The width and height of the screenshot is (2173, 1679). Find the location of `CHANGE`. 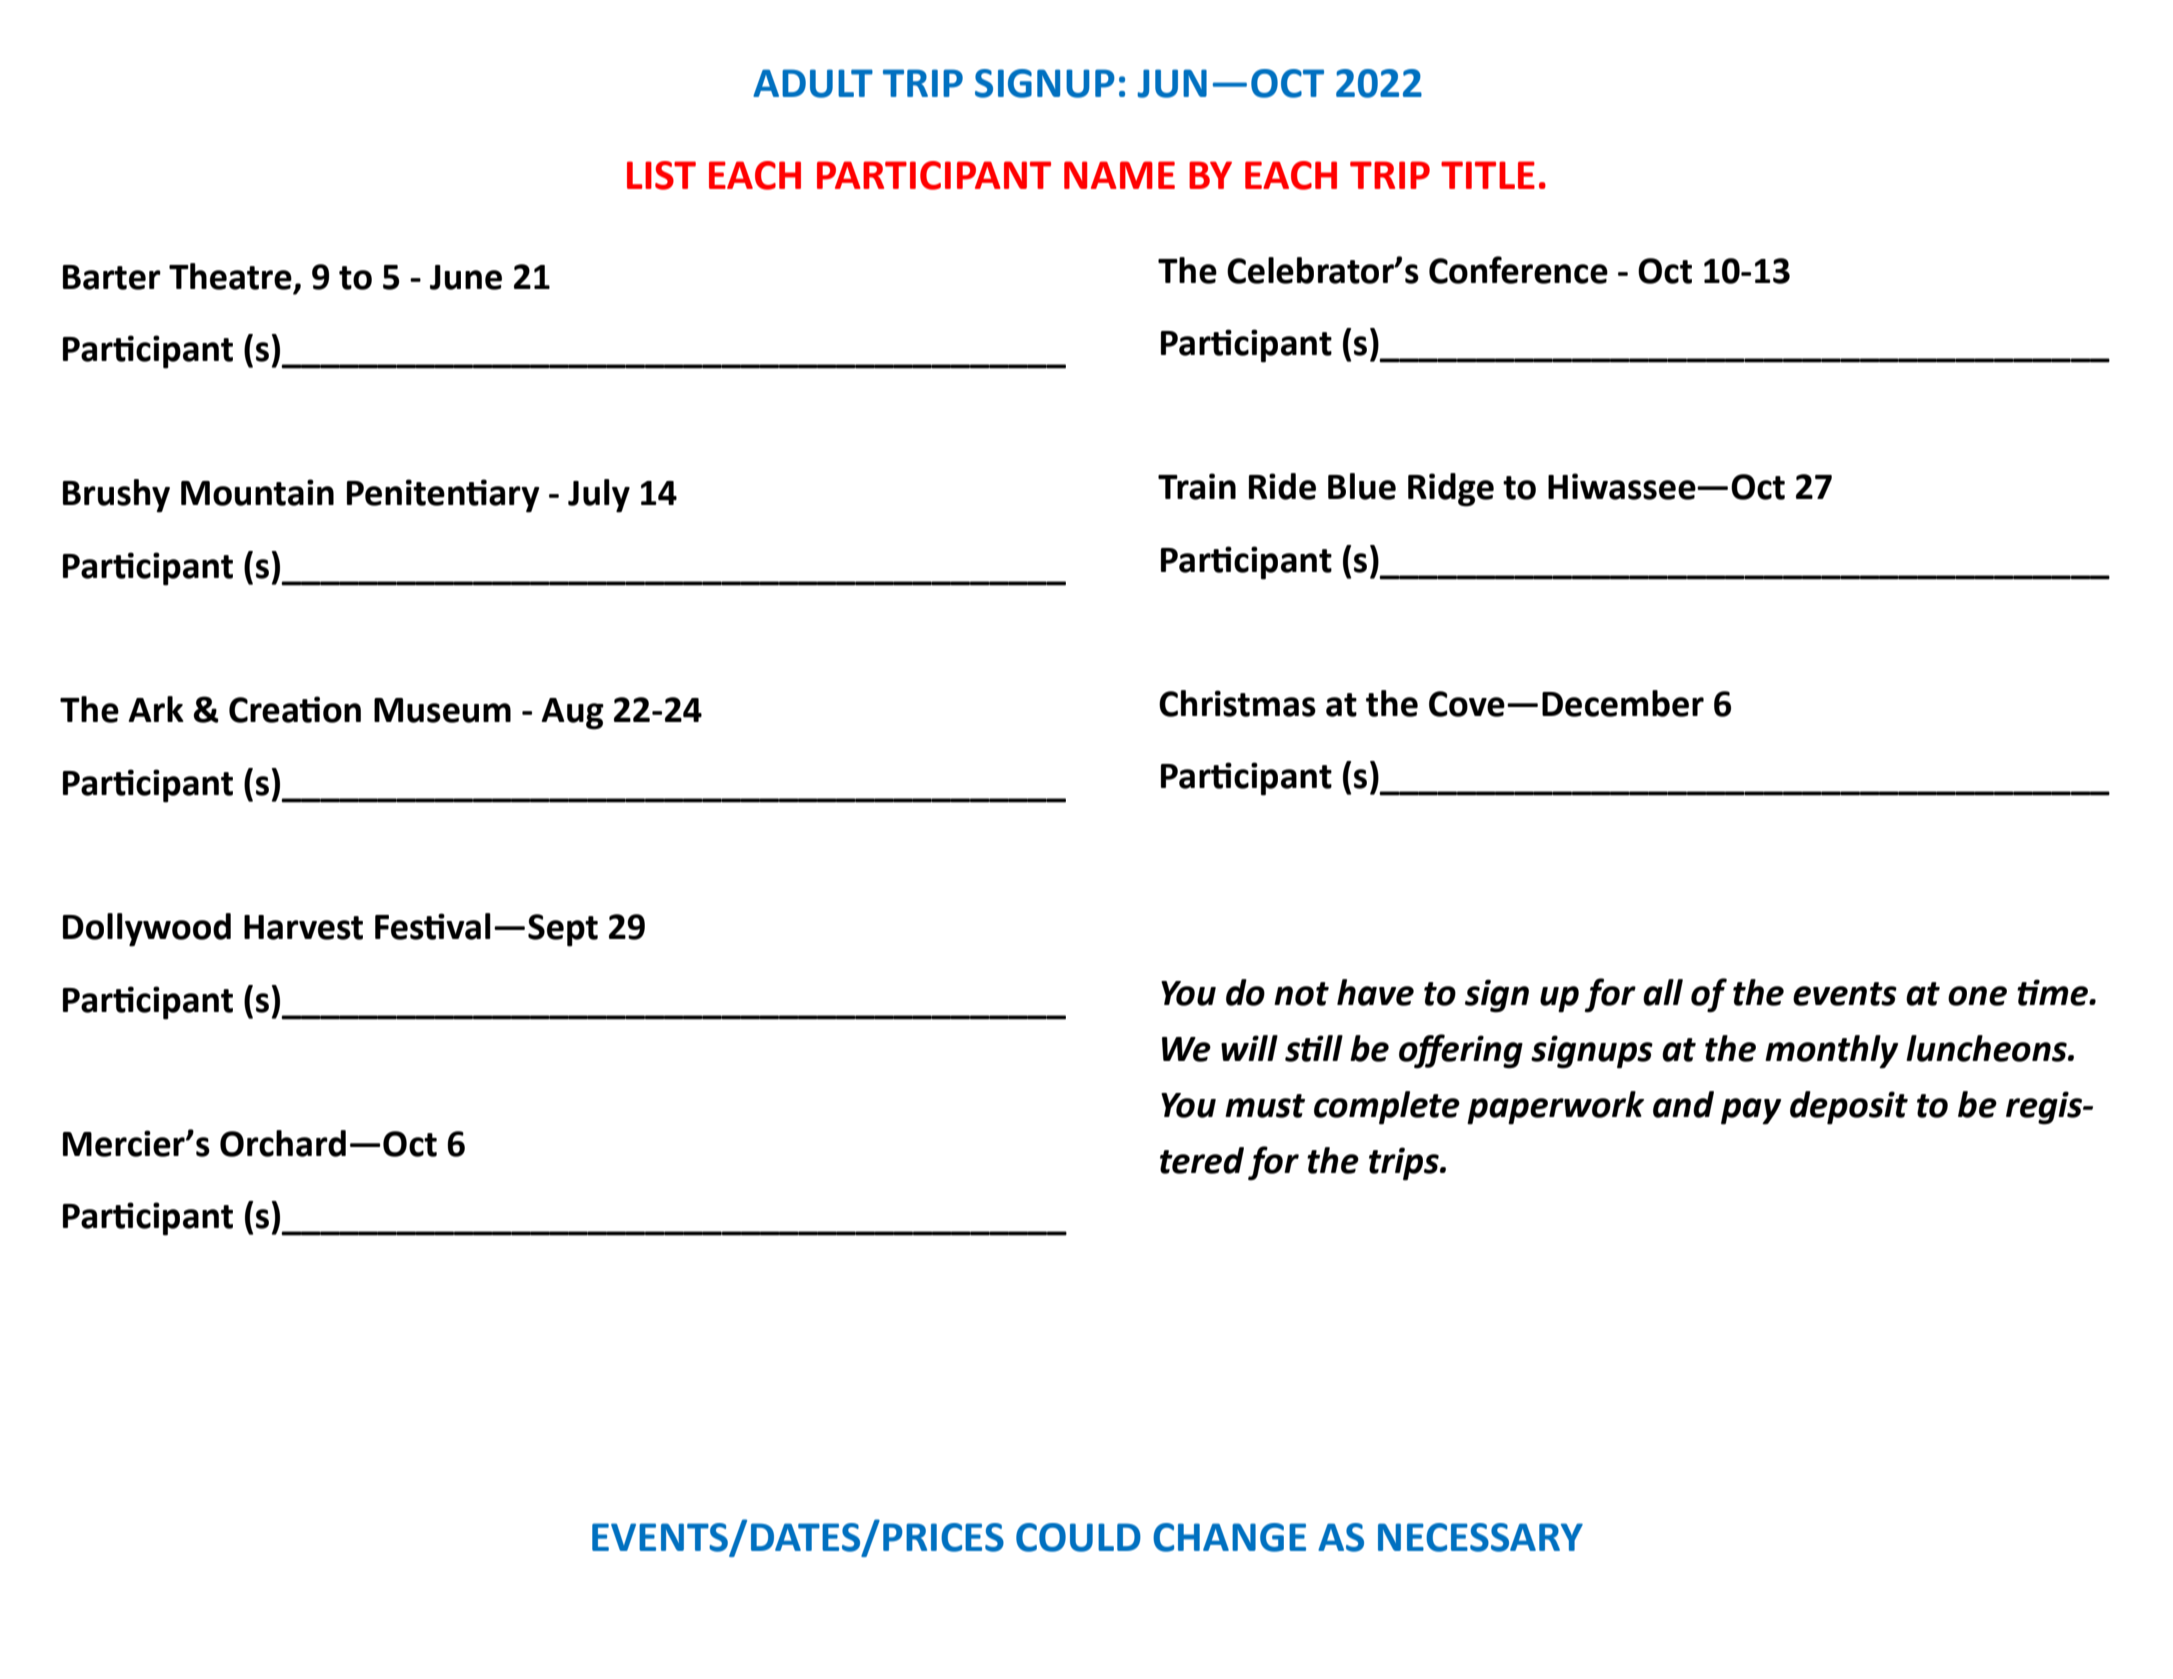

CHANGE is located at coordinates (1229, 1537).
